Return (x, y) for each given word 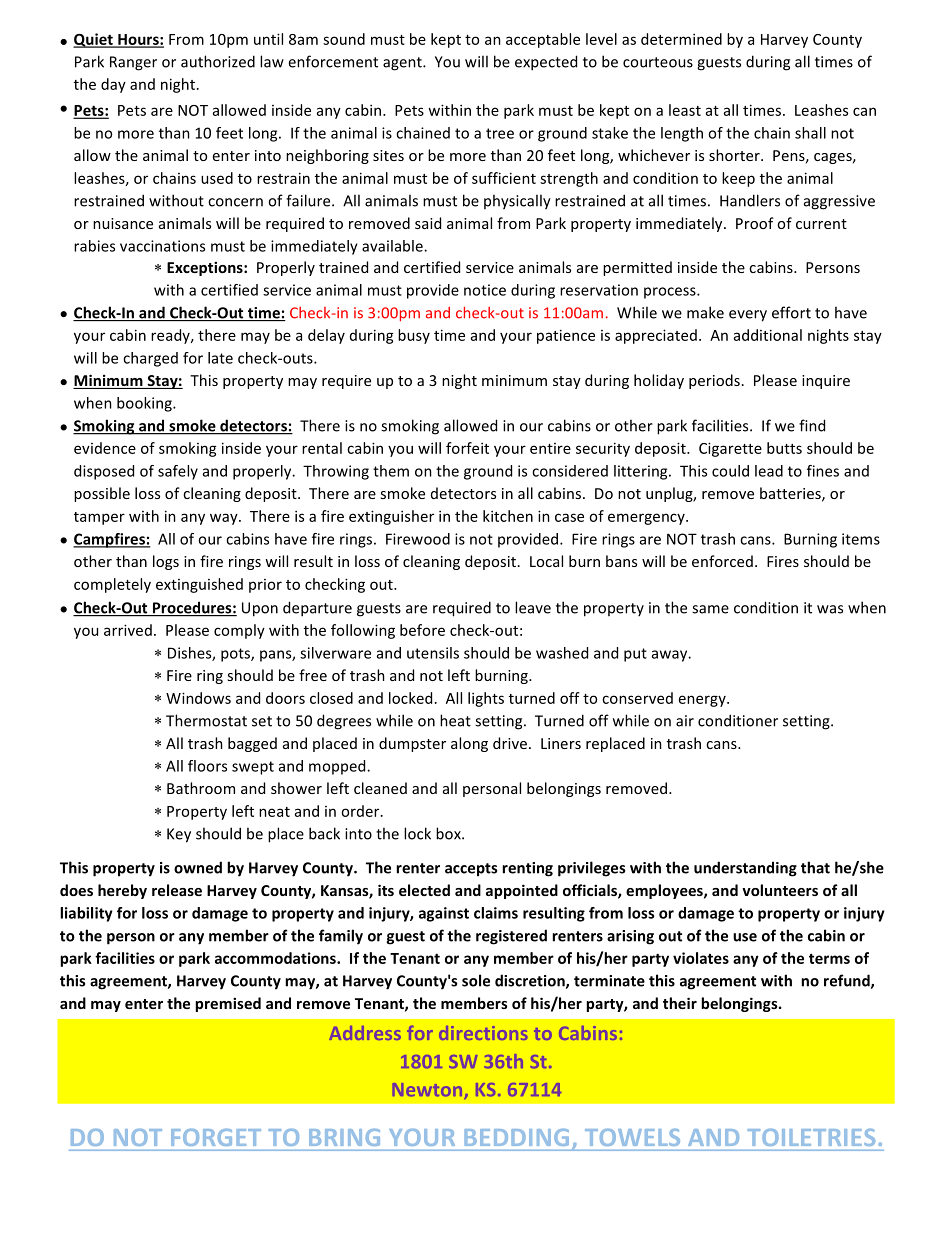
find (812, 425)
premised (228, 1004)
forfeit (467, 448)
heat (455, 720)
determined (681, 39)
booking (145, 404)
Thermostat (206, 720)
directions (483, 1033)
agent (403, 64)
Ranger (133, 63)
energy (703, 701)
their (680, 1003)
